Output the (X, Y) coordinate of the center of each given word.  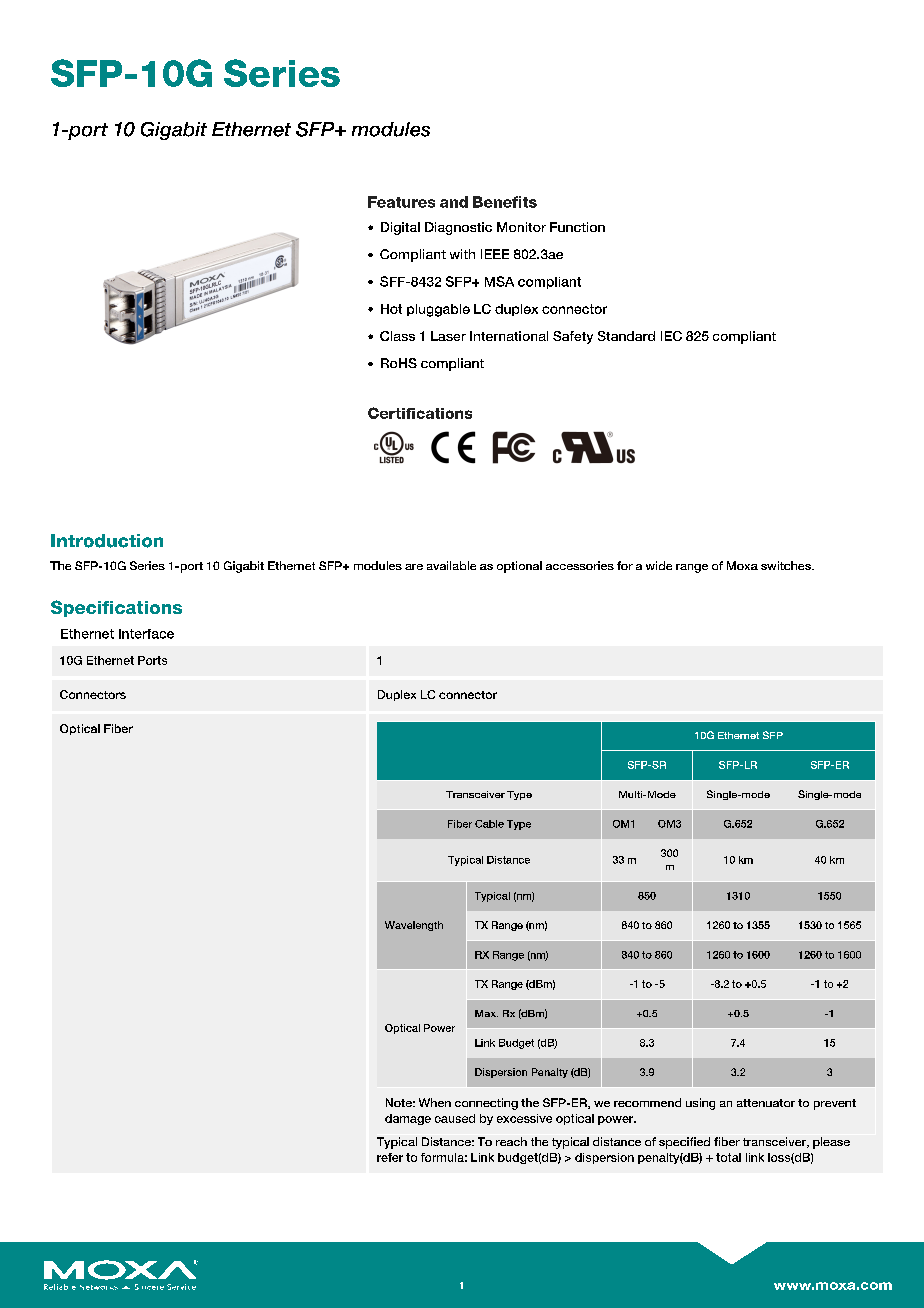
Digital (400, 228)
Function (577, 227)
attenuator (766, 1103)
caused (455, 1118)
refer (390, 1157)
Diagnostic (458, 228)
